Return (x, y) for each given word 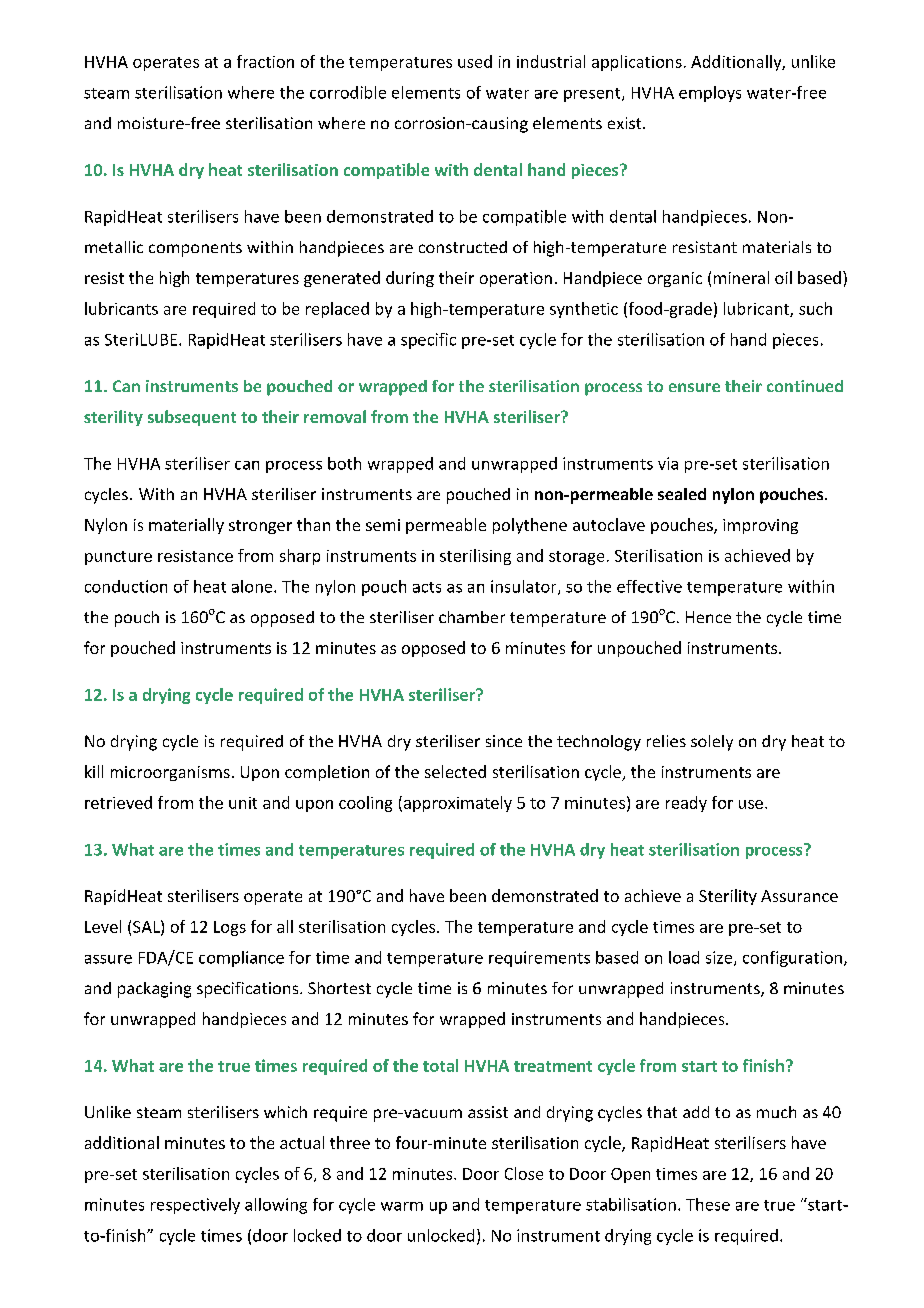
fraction (265, 61)
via (668, 463)
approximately (456, 804)
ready (686, 804)
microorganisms (170, 773)
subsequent (192, 418)
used (475, 61)
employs (710, 94)
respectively (195, 1206)
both (344, 463)
